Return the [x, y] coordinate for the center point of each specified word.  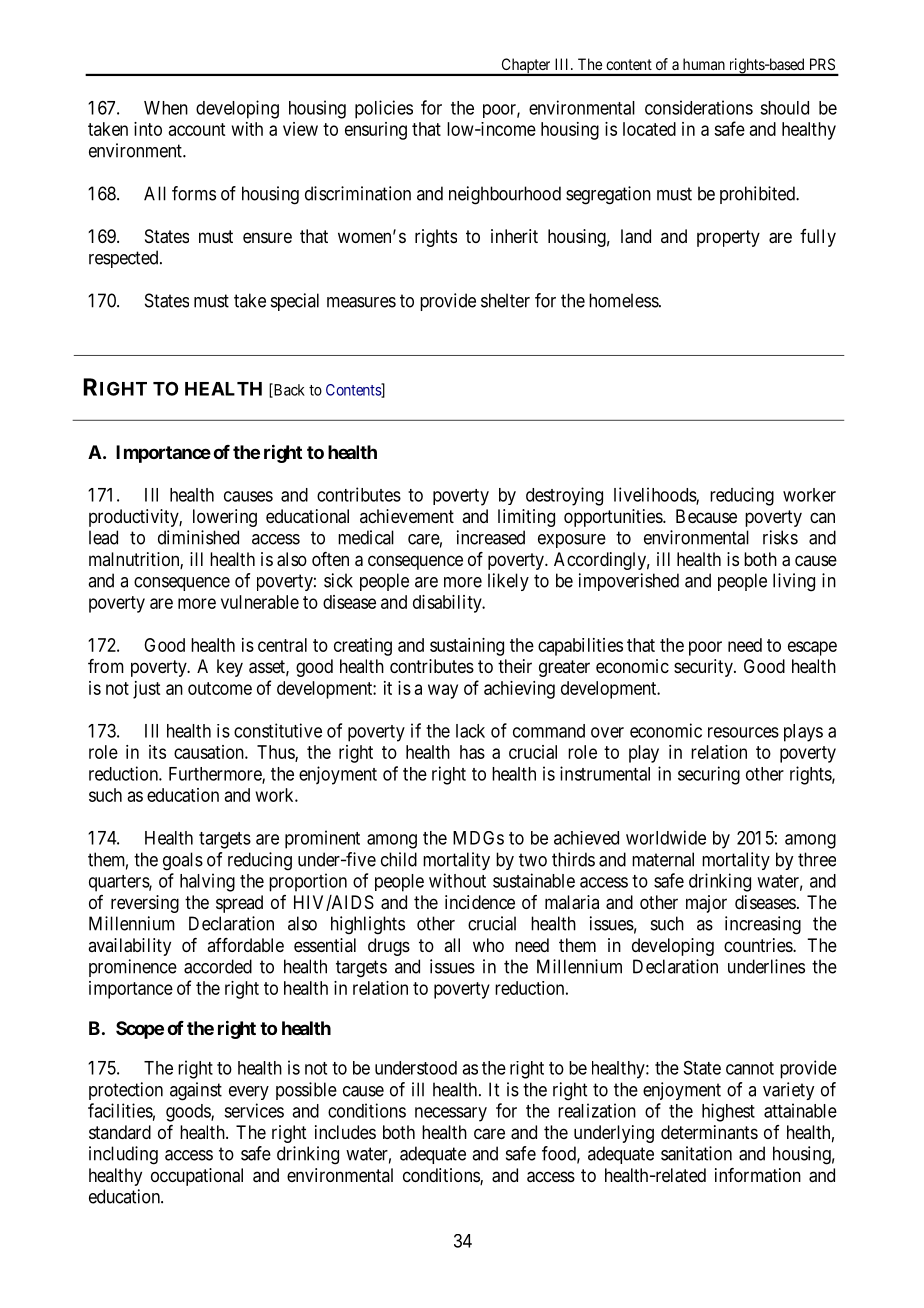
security [704, 668]
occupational [197, 1177]
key [230, 668]
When [166, 108]
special [295, 302]
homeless [624, 300]
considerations [699, 107]
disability [448, 604]
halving [207, 882]
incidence [480, 902]
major [706, 904]
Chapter [526, 67]
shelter [505, 300]
